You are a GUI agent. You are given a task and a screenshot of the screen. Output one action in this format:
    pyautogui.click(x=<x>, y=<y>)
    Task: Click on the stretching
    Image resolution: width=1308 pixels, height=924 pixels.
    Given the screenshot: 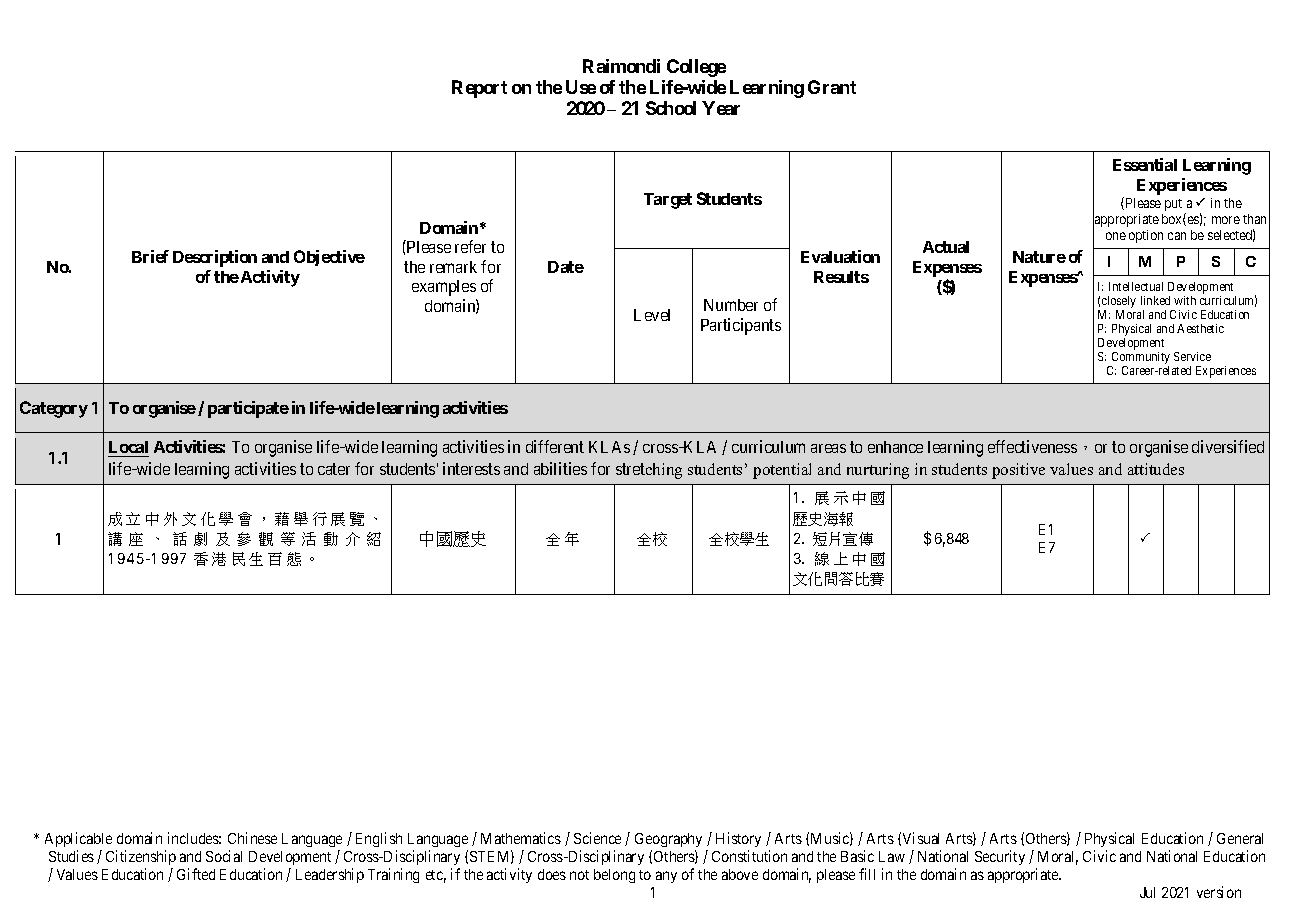 What is the action you would take?
    pyautogui.click(x=649, y=471)
